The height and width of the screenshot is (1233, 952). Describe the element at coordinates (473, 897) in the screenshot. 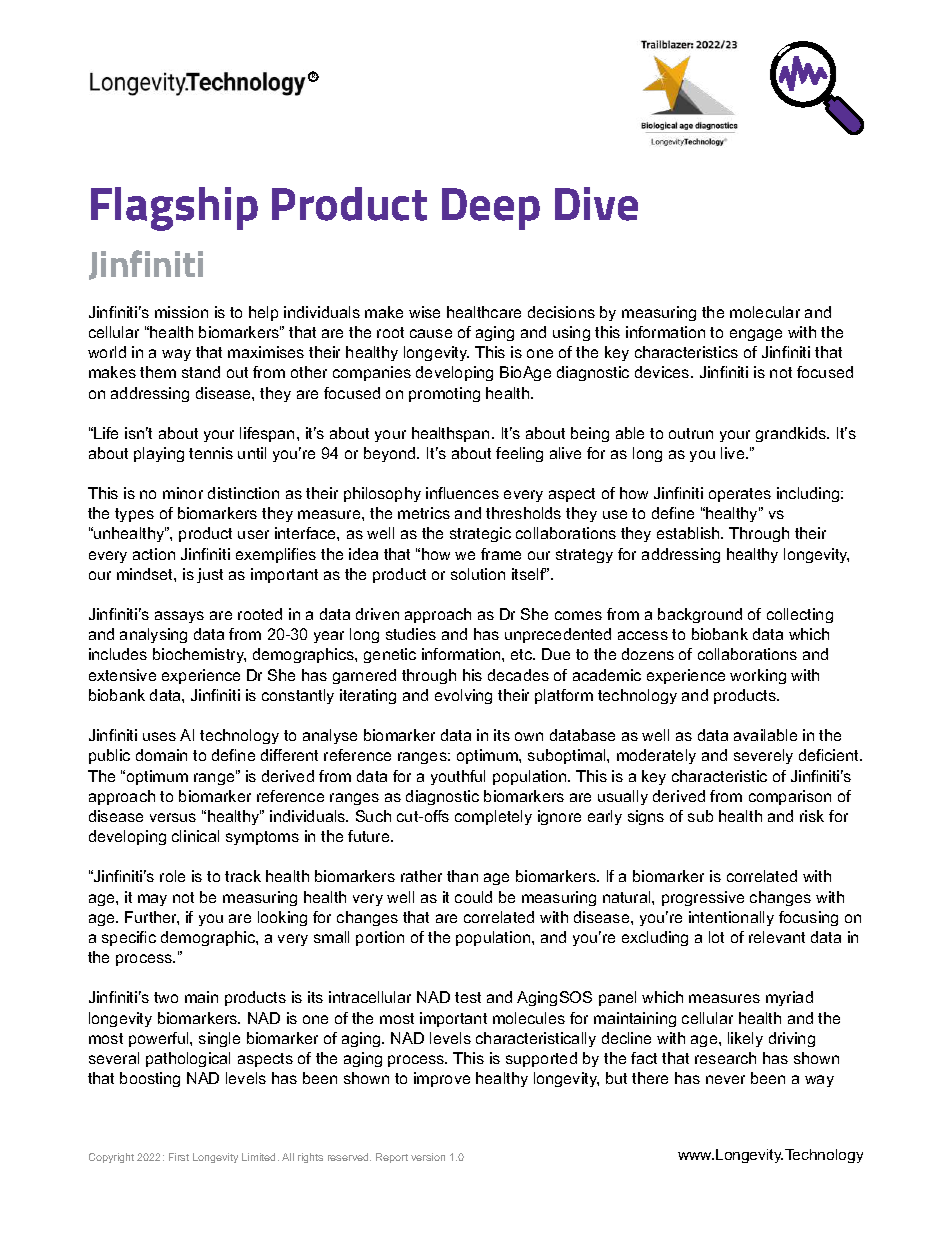

I see `could` at that location.
